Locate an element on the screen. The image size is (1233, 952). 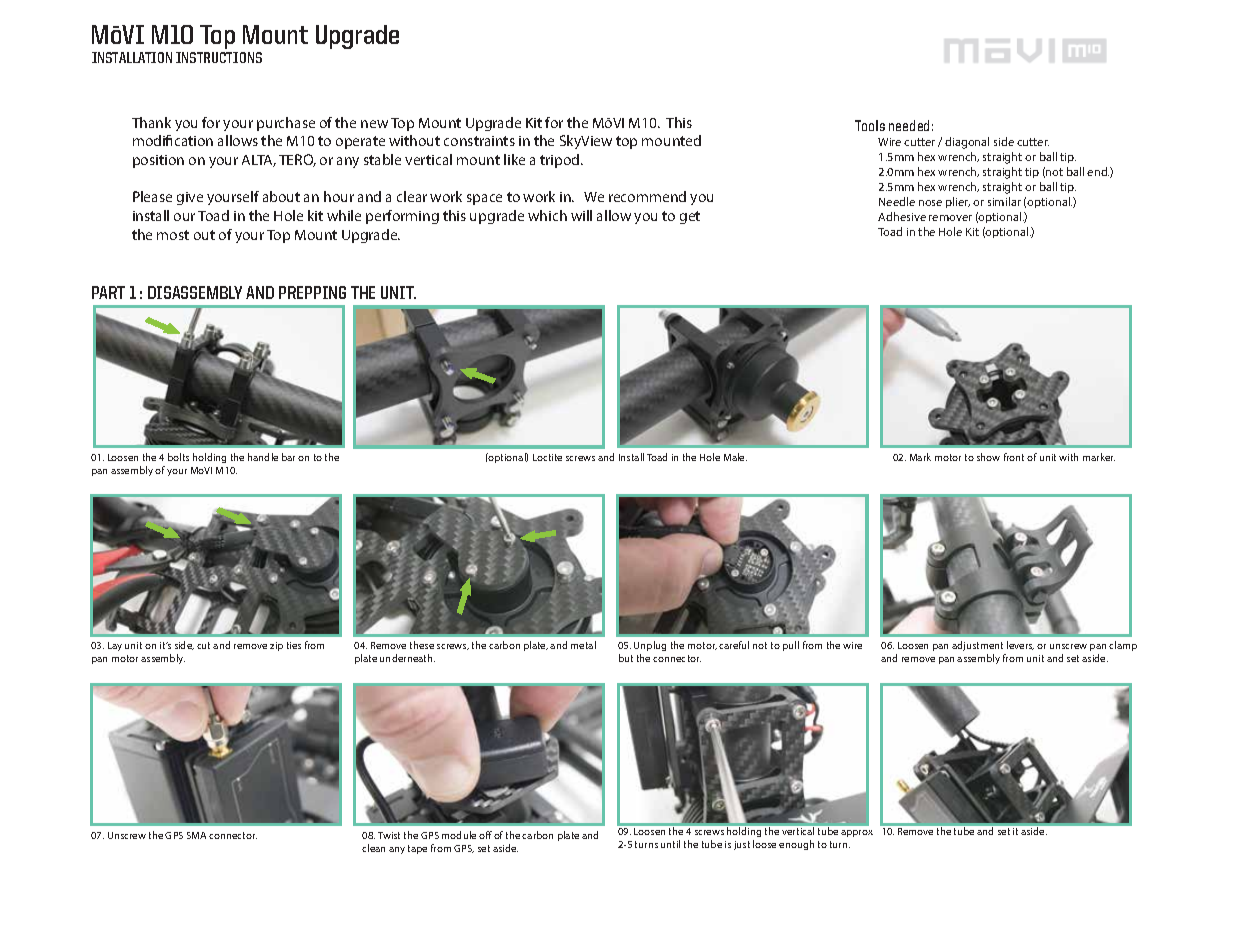
will is located at coordinates (581, 215).
